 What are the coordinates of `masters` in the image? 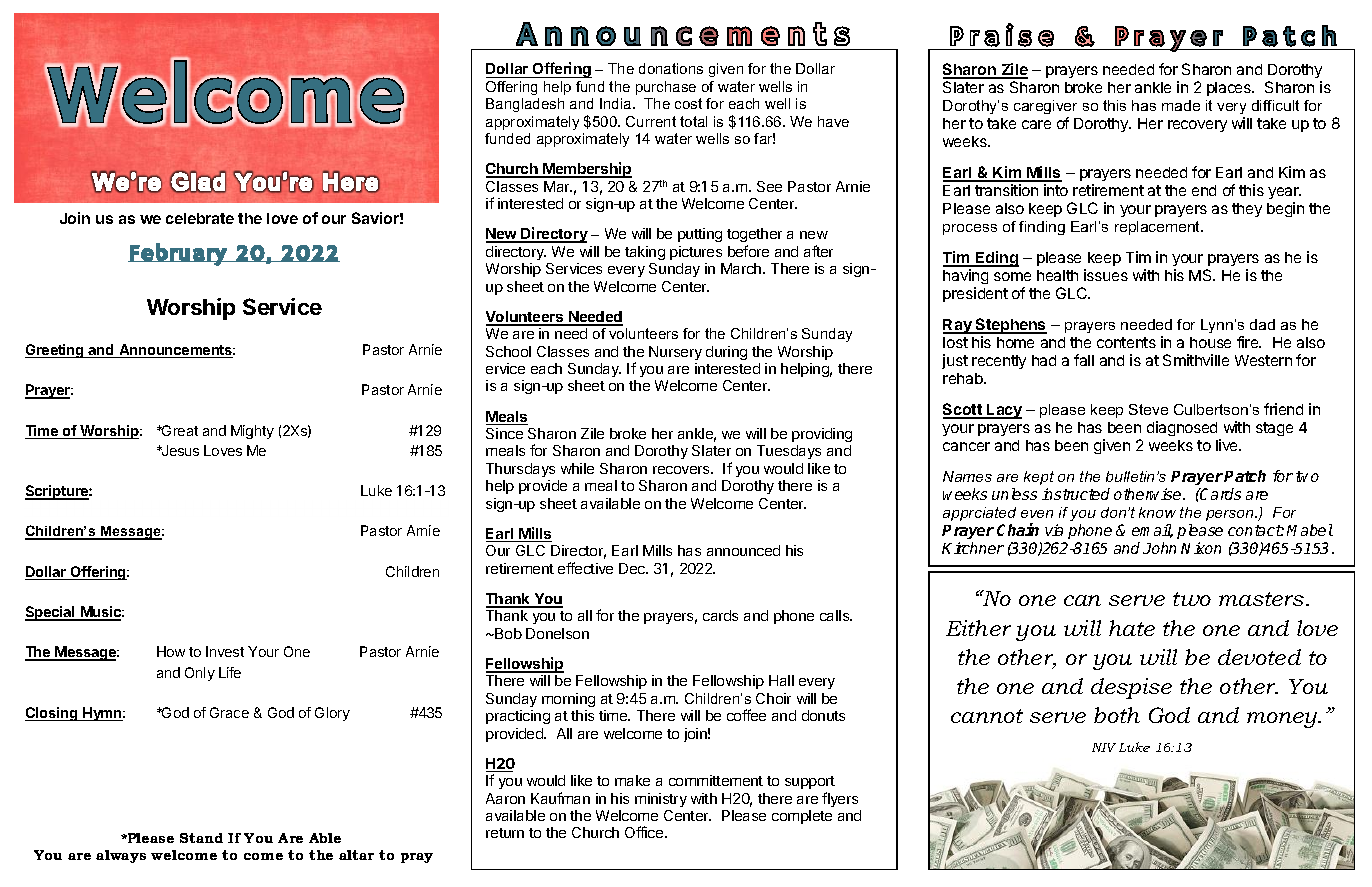 It's located at (1263, 599).
